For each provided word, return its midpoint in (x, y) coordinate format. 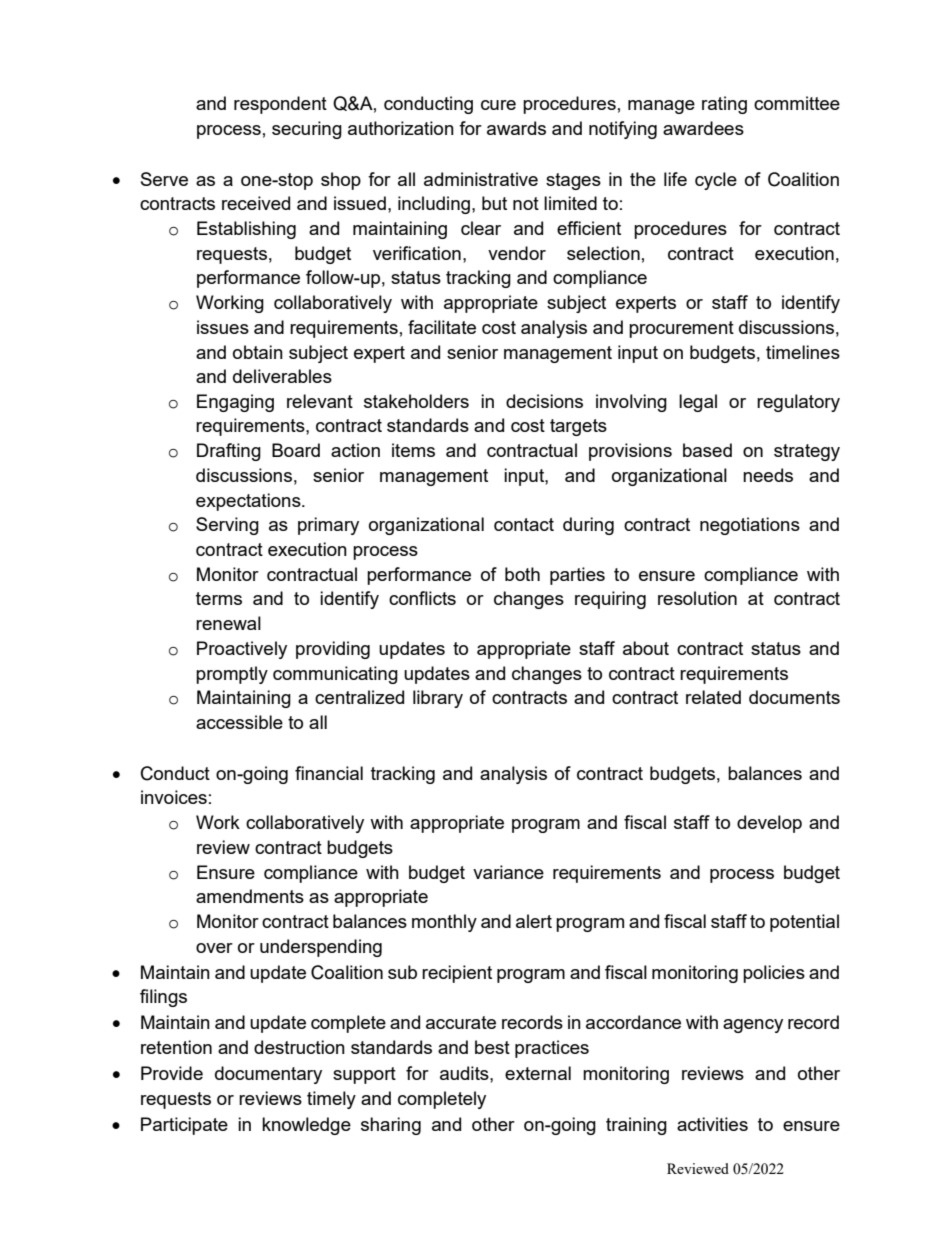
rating (724, 105)
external (538, 1073)
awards (516, 128)
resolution (697, 598)
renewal (228, 623)
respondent (280, 105)
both (522, 574)
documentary (268, 1075)
